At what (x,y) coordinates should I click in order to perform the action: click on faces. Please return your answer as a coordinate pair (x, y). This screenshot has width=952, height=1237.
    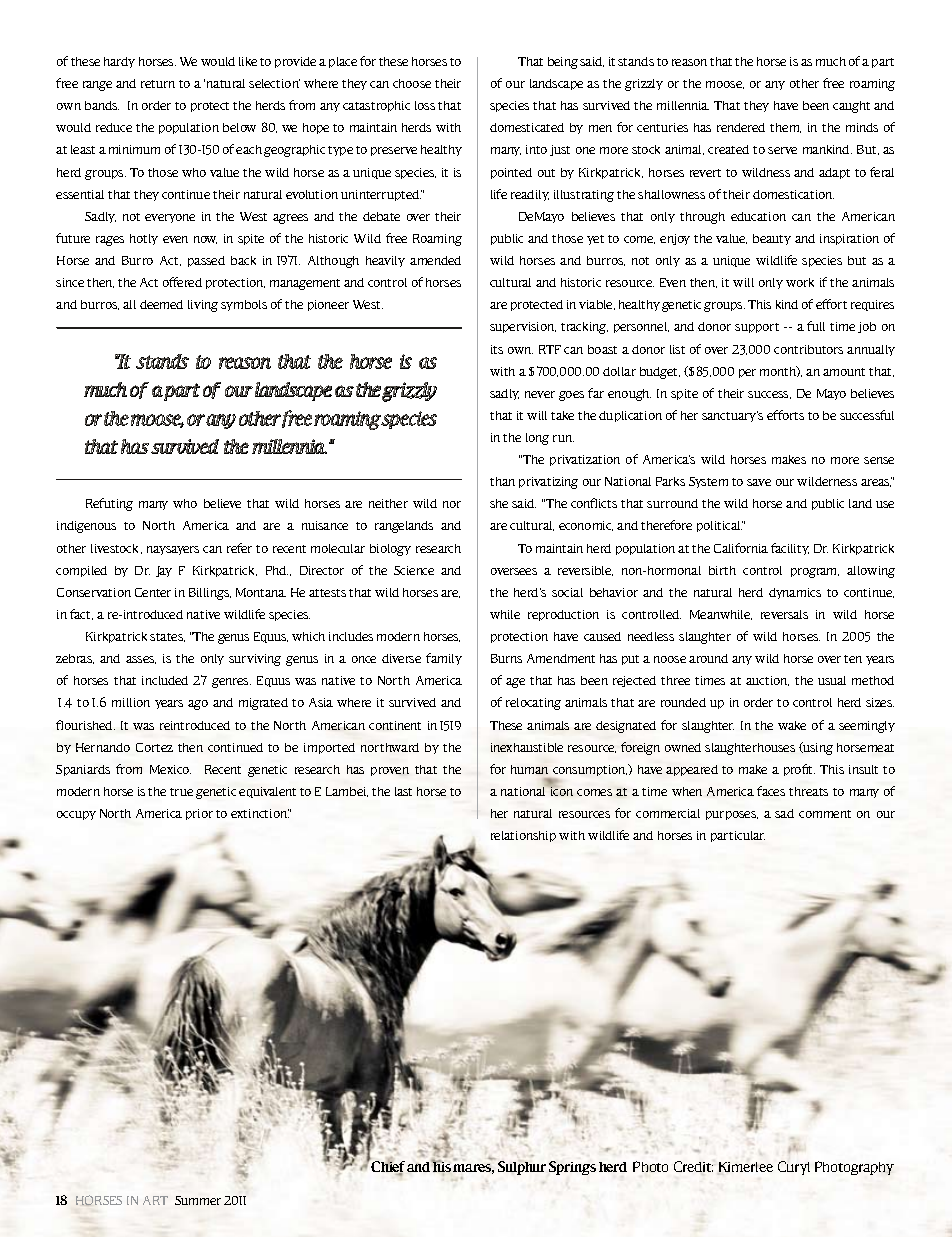
    Looking at the image, I should click on (771, 791).
